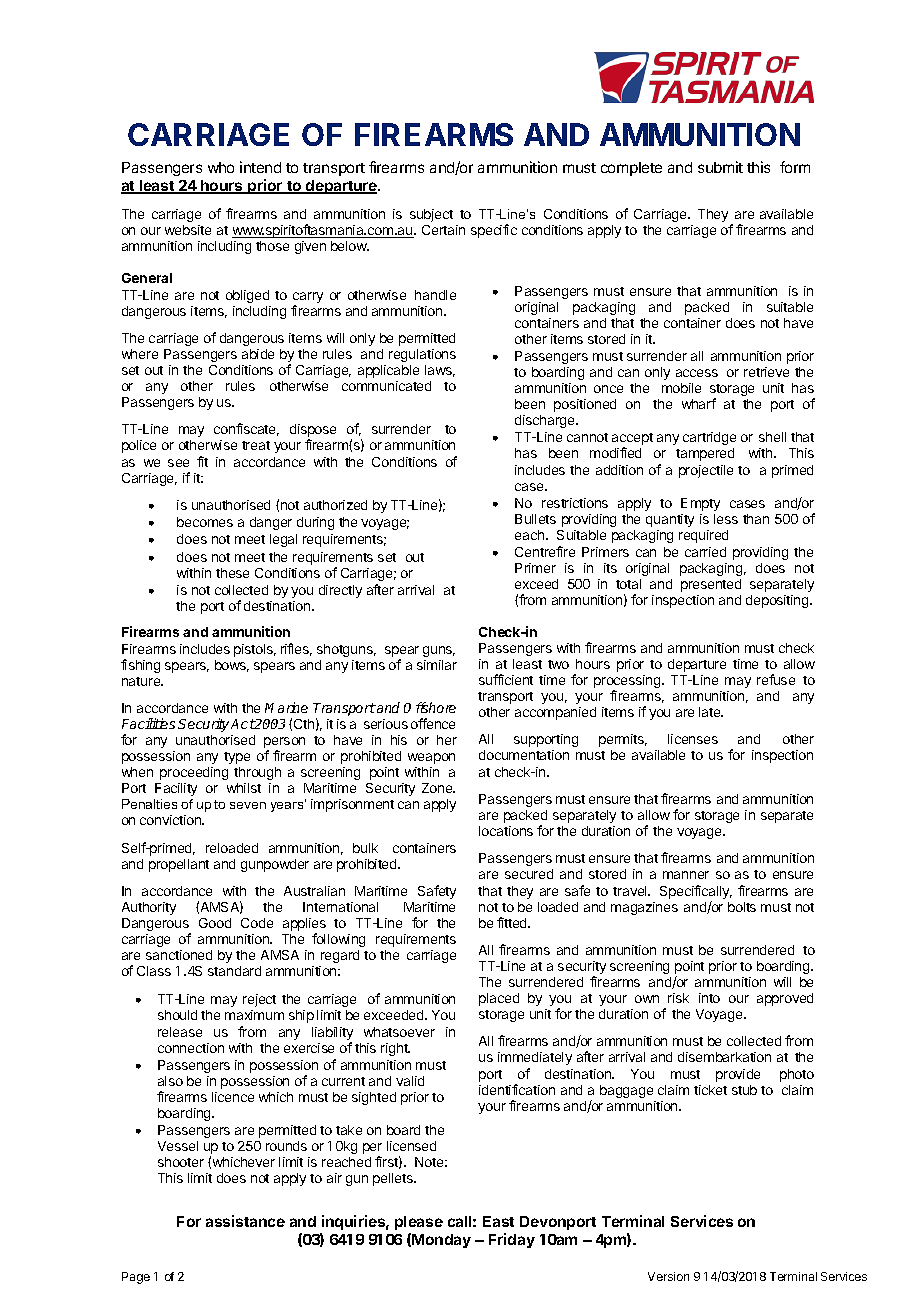 Image resolution: width=924 pixels, height=1307 pixels. What do you see at coordinates (221, 167) in the screenshot?
I see `who` at bounding box center [221, 167].
